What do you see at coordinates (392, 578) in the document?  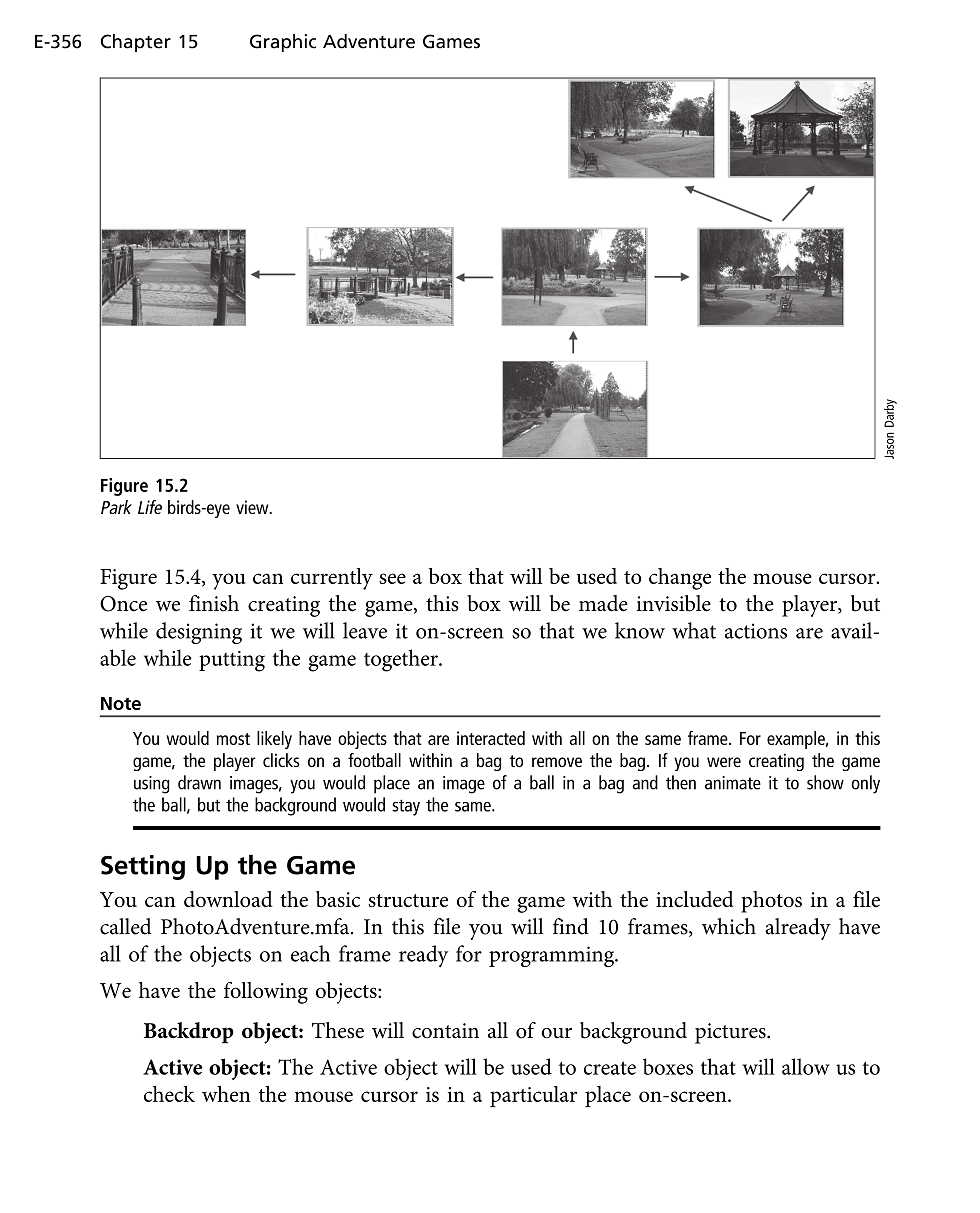 I see `see` at bounding box center [392, 578].
